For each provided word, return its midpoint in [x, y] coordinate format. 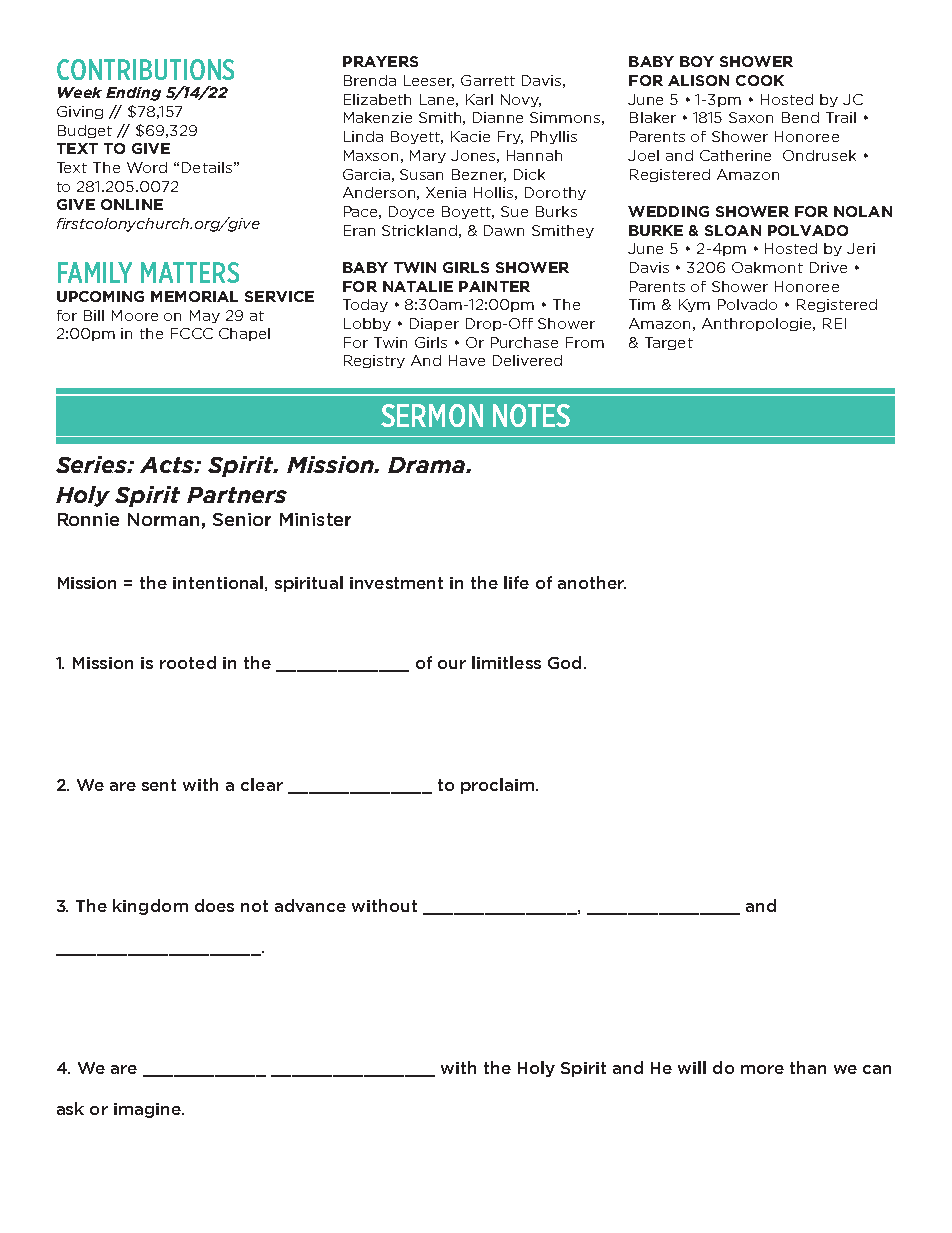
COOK [760, 80]
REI [834, 323]
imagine [148, 1110]
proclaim [499, 786]
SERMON [432, 415]
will [692, 1067]
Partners [237, 495]
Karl [479, 99]
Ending [133, 94]
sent [159, 785]
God [564, 662]
